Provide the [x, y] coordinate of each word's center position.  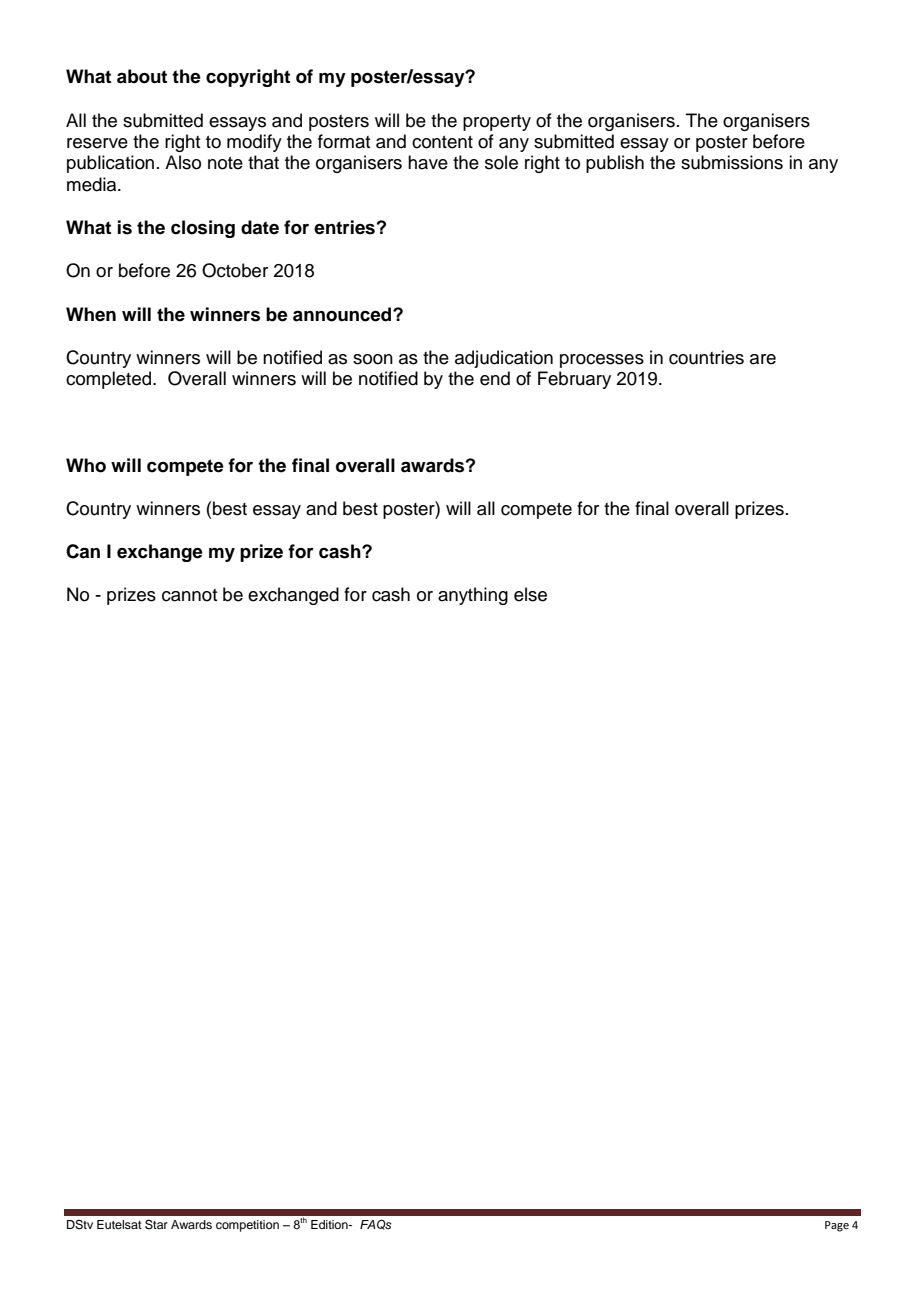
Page [837, 1226]
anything [473, 596]
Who [86, 465]
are [763, 359]
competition [247, 1226]
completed [110, 380]
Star [156, 1224]
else [530, 594]
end [495, 378]
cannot [190, 595]
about [142, 76]
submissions [732, 162]
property [497, 123]
